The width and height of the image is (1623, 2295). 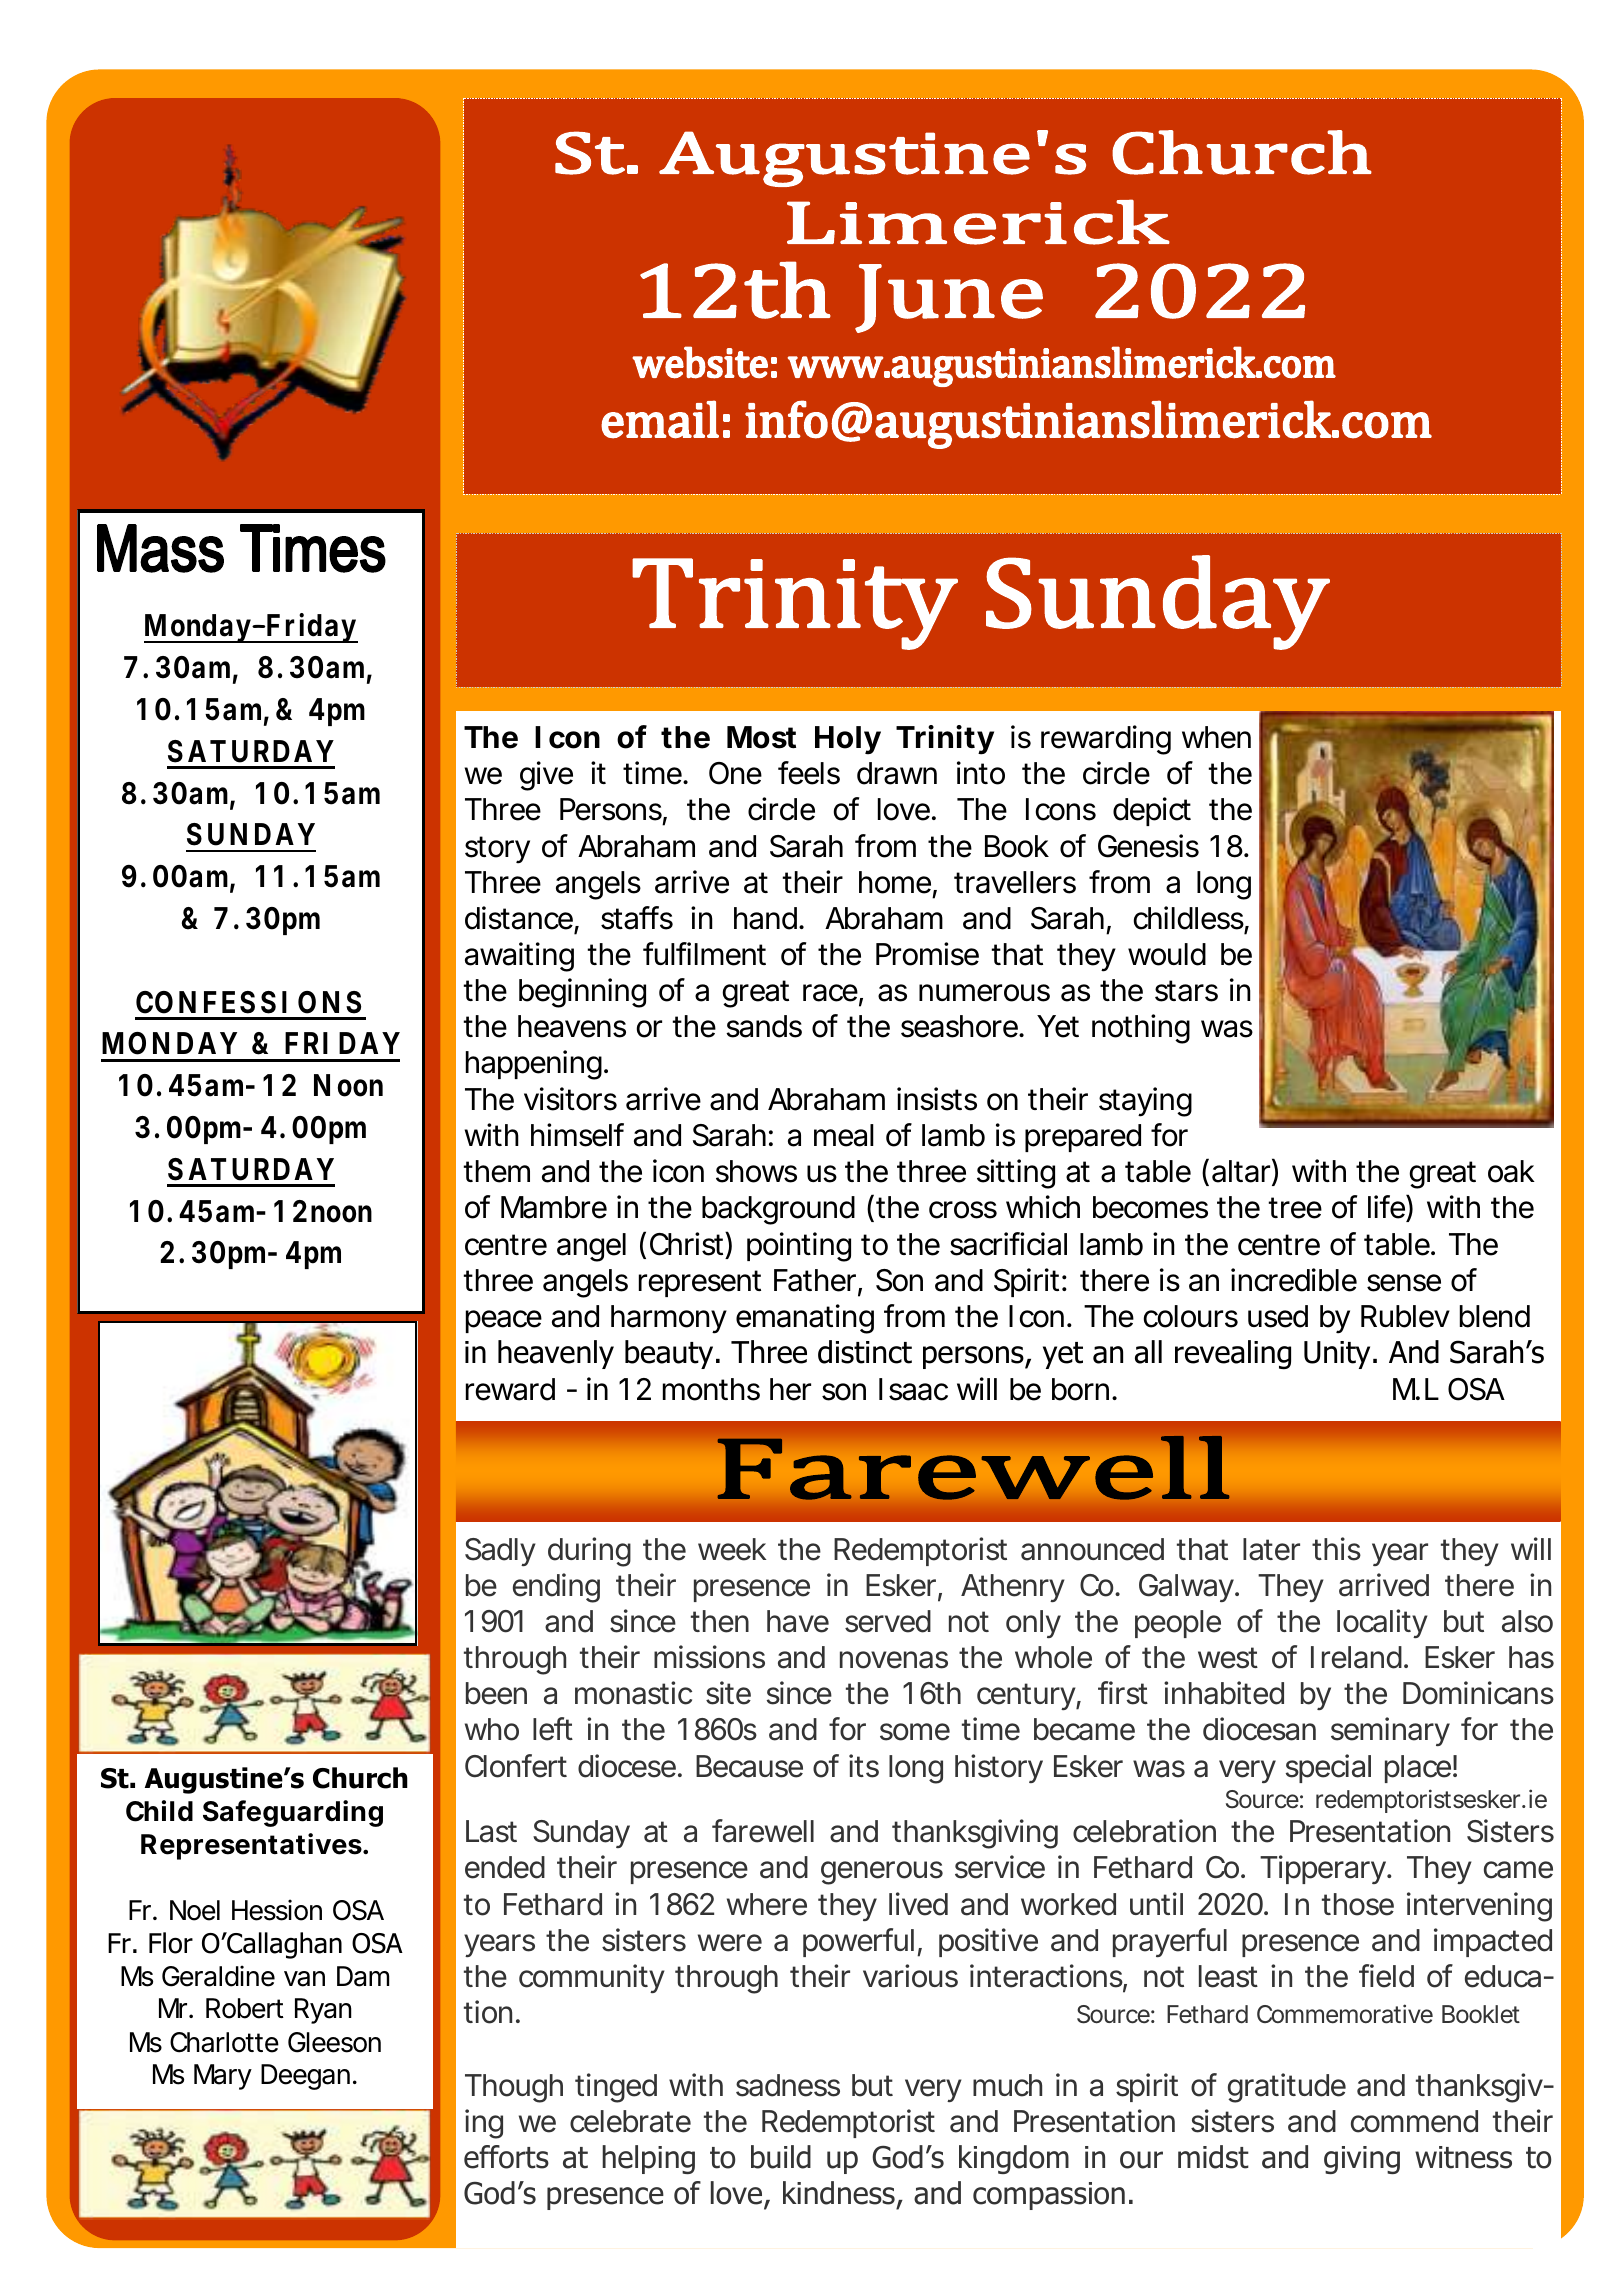 What do you see at coordinates (781, 2157) in the image?
I see `build` at bounding box center [781, 2157].
